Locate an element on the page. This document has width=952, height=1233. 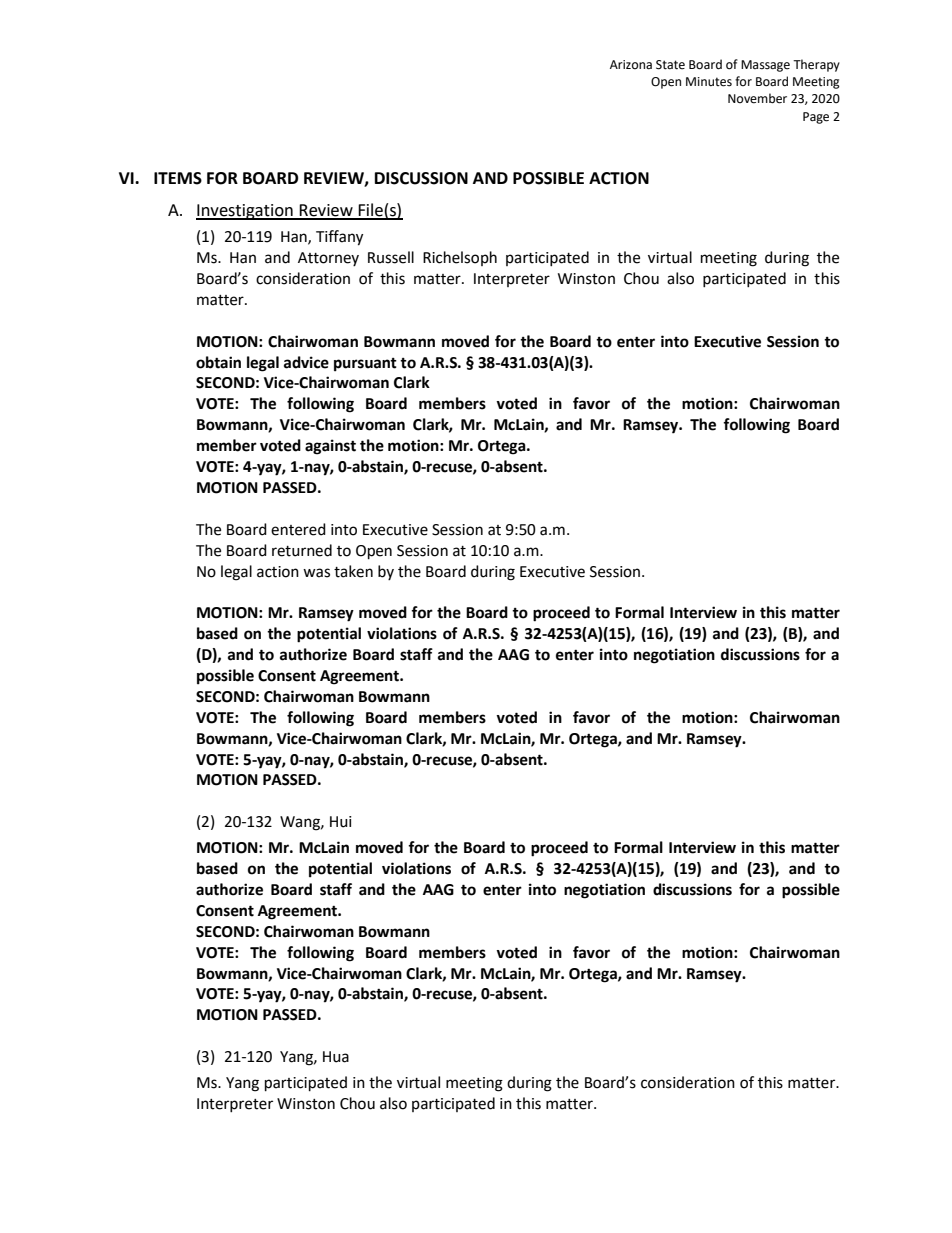
taken is located at coordinates (353, 571).
